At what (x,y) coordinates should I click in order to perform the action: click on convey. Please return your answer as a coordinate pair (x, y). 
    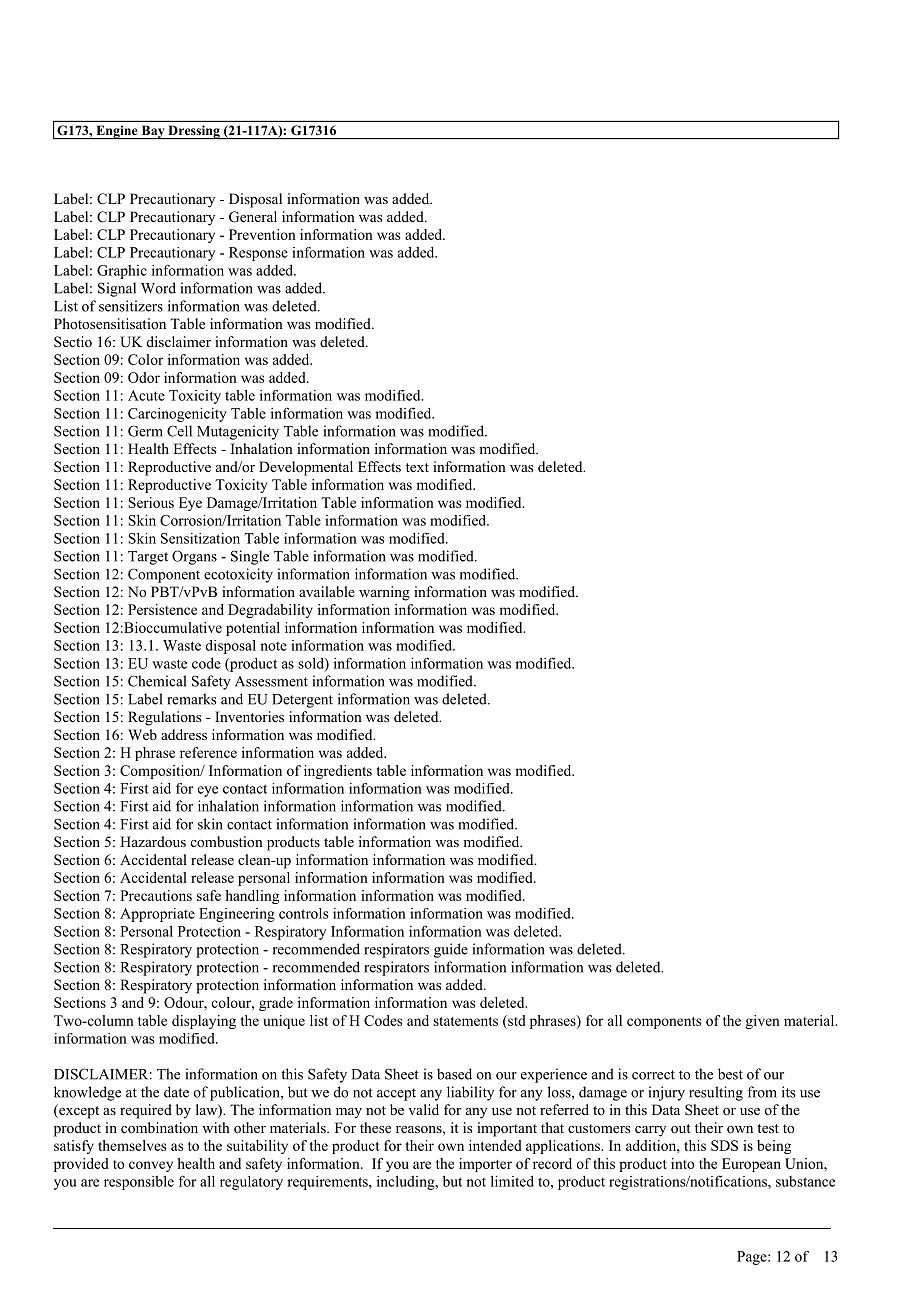
    Looking at the image, I should click on (151, 1166).
